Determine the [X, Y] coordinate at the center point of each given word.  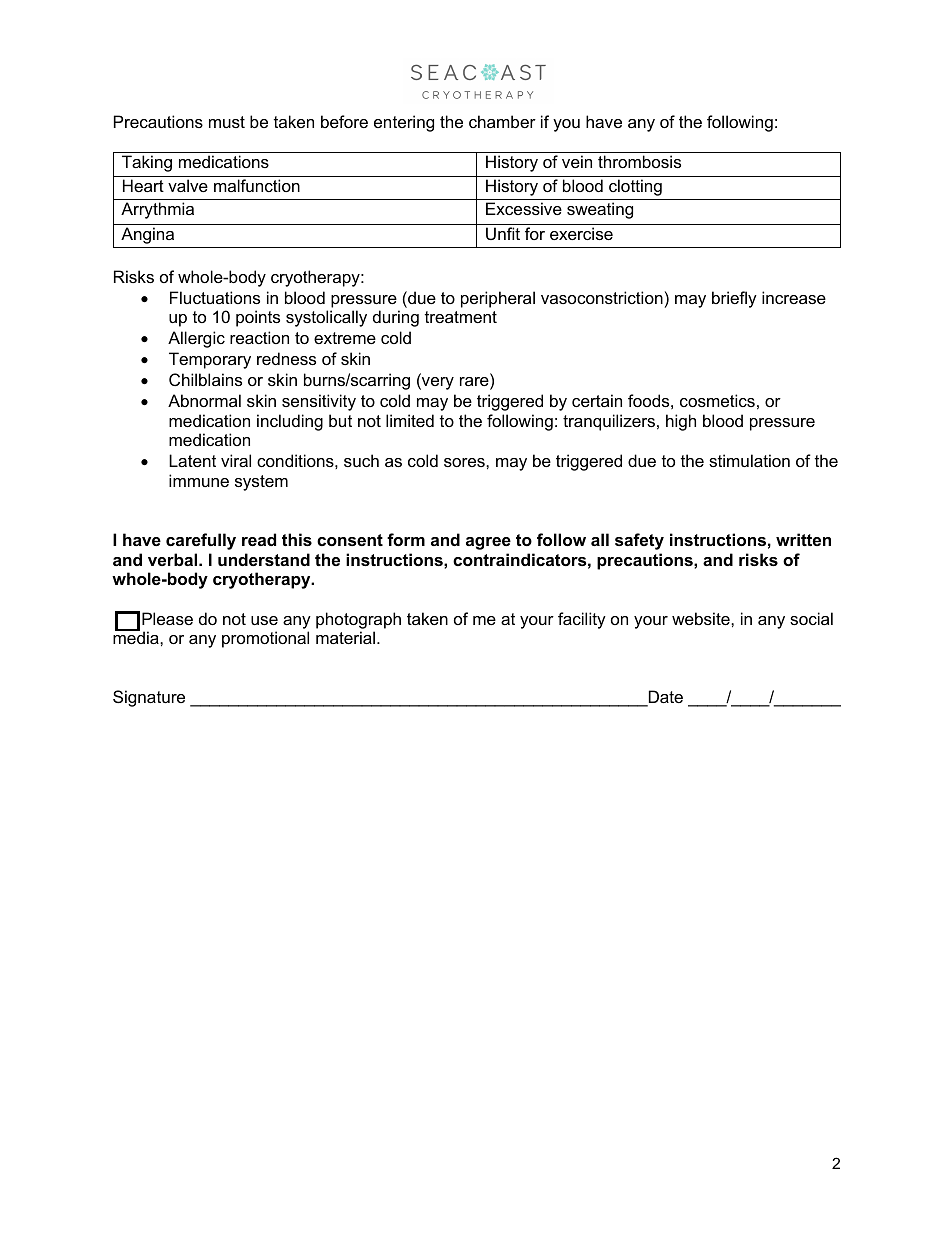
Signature [149, 698]
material [345, 637]
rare [475, 383]
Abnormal [204, 400]
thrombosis [639, 161]
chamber [502, 121]
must [227, 122]
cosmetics [717, 400]
